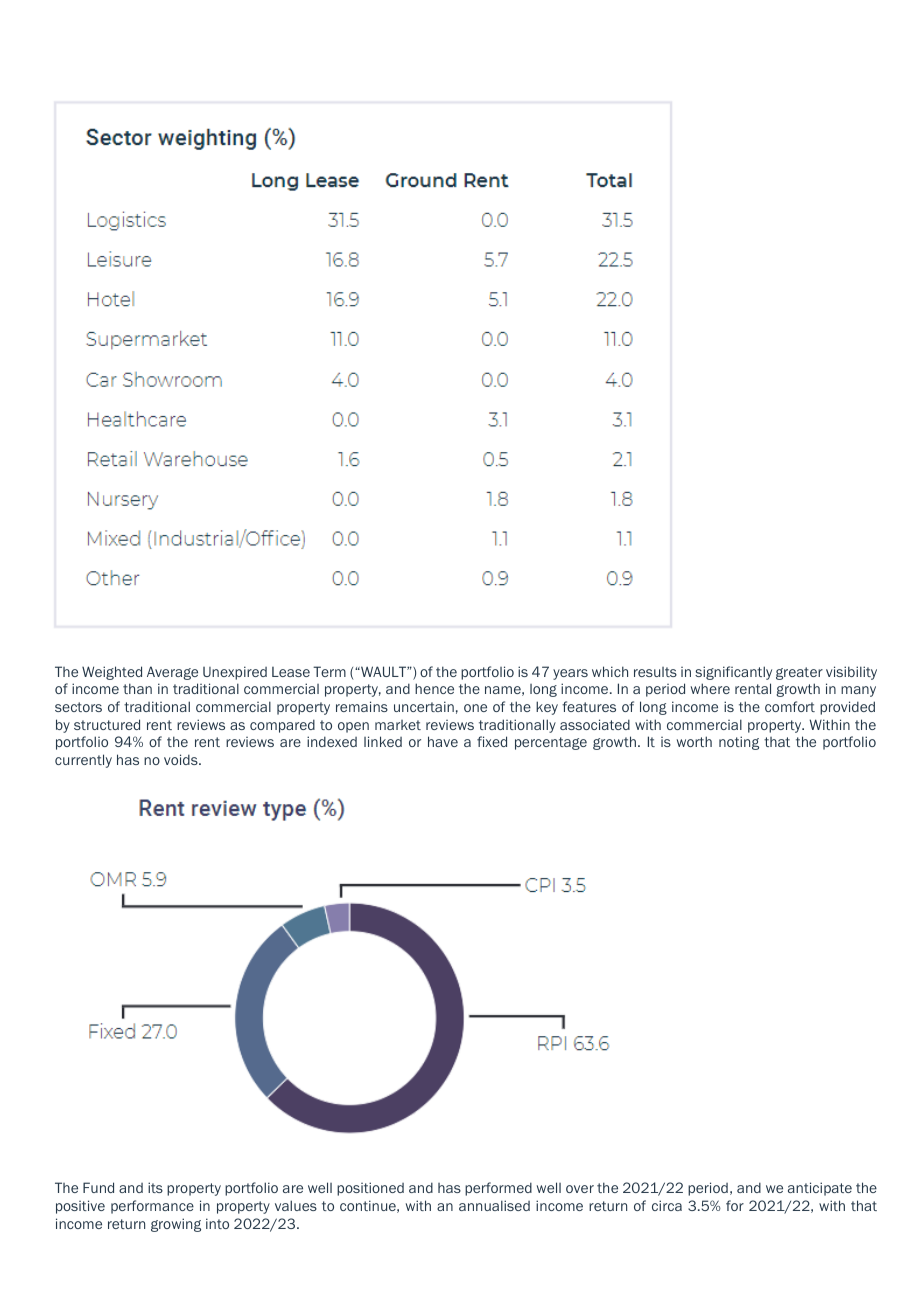  Describe the element at coordinates (667, 1205) in the screenshot. I see `circa` at that location.
